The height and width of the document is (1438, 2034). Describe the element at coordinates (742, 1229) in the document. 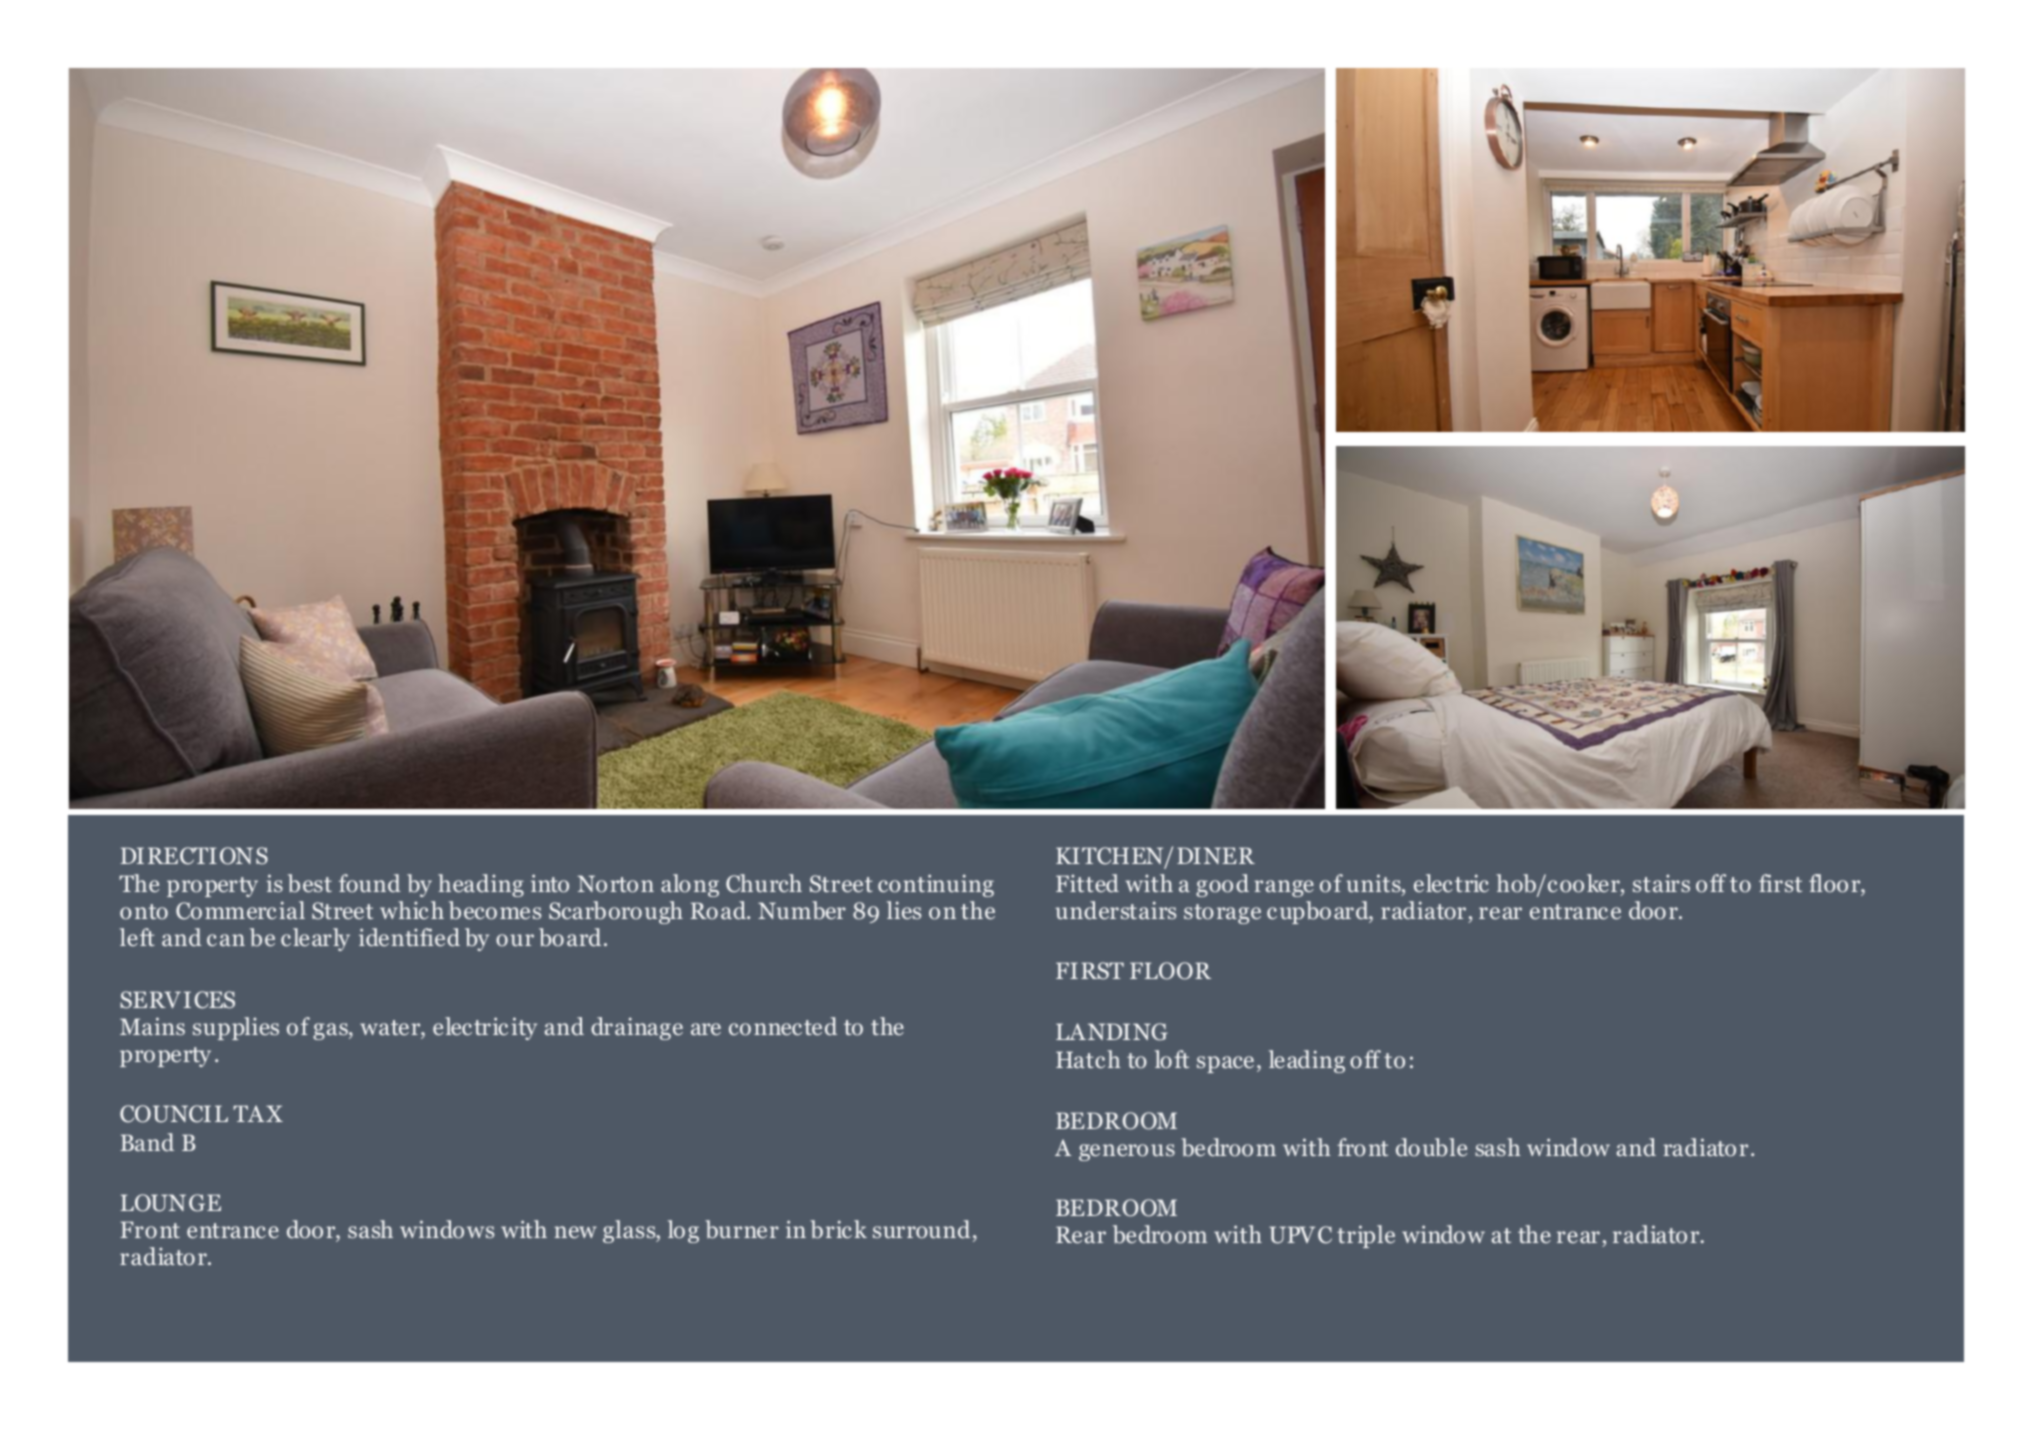

I see `burner` at that location.
